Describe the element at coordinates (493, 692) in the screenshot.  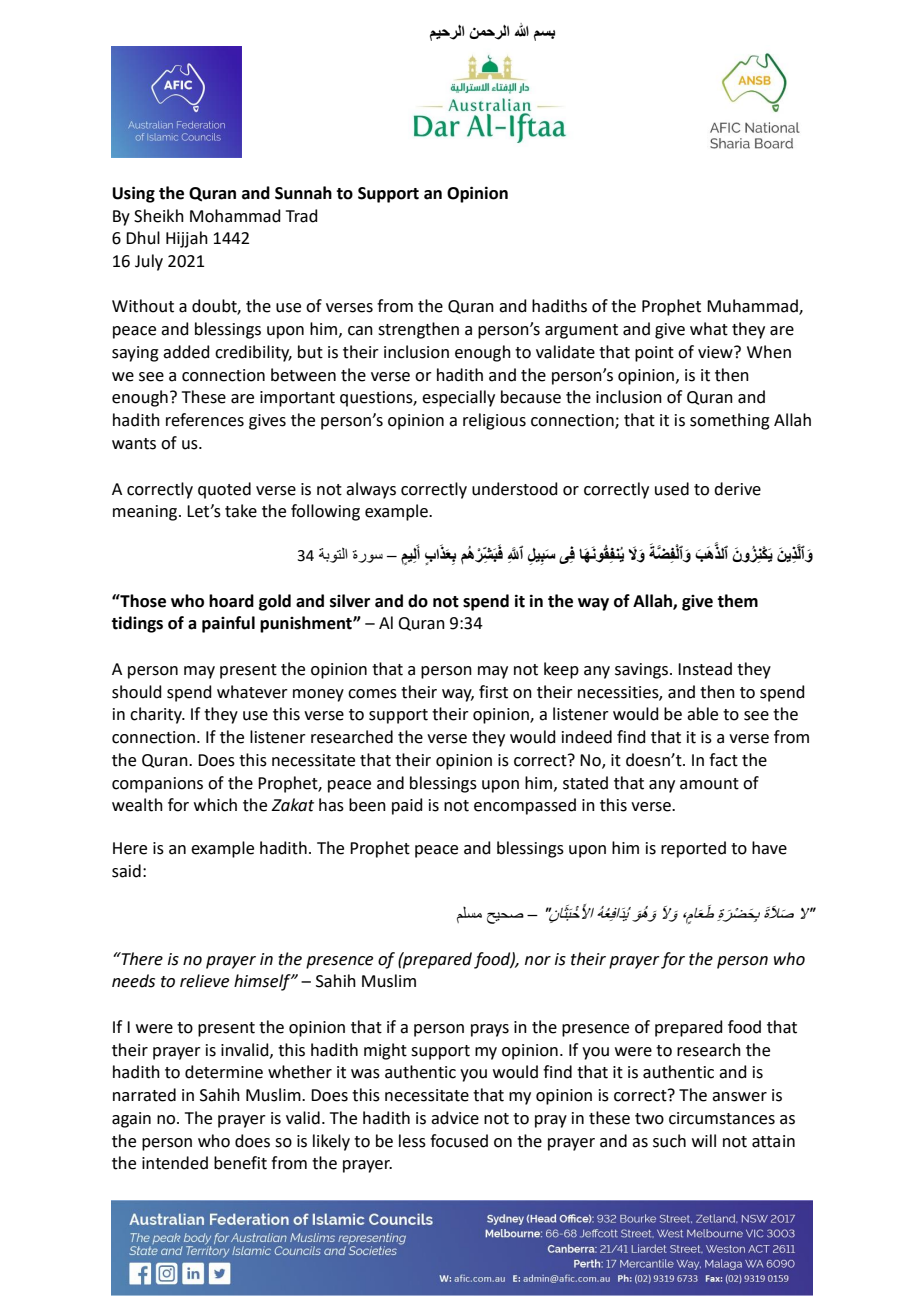
I see `first` at that location.
